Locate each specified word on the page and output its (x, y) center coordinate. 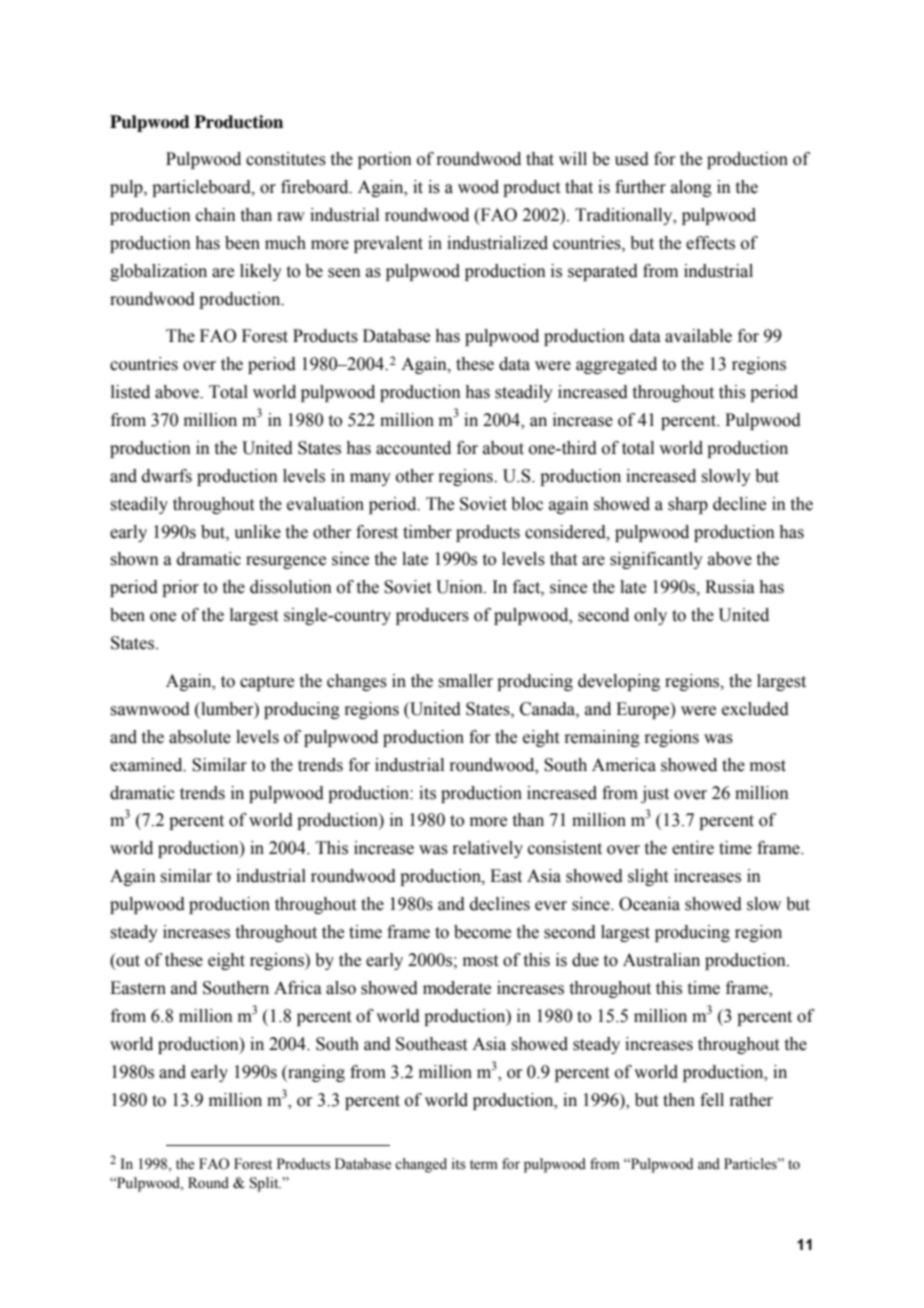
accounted (413, 448)
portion (385, 160)
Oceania (649, 904)
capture (267, 683)
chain (216, 215)
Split (265, 1184)
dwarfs (167, 476)
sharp (688, 505)
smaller (465, 681)
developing (619, 682)
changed (421, 1165)
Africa (298, 988)
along (691, 188)
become (482, 932)
